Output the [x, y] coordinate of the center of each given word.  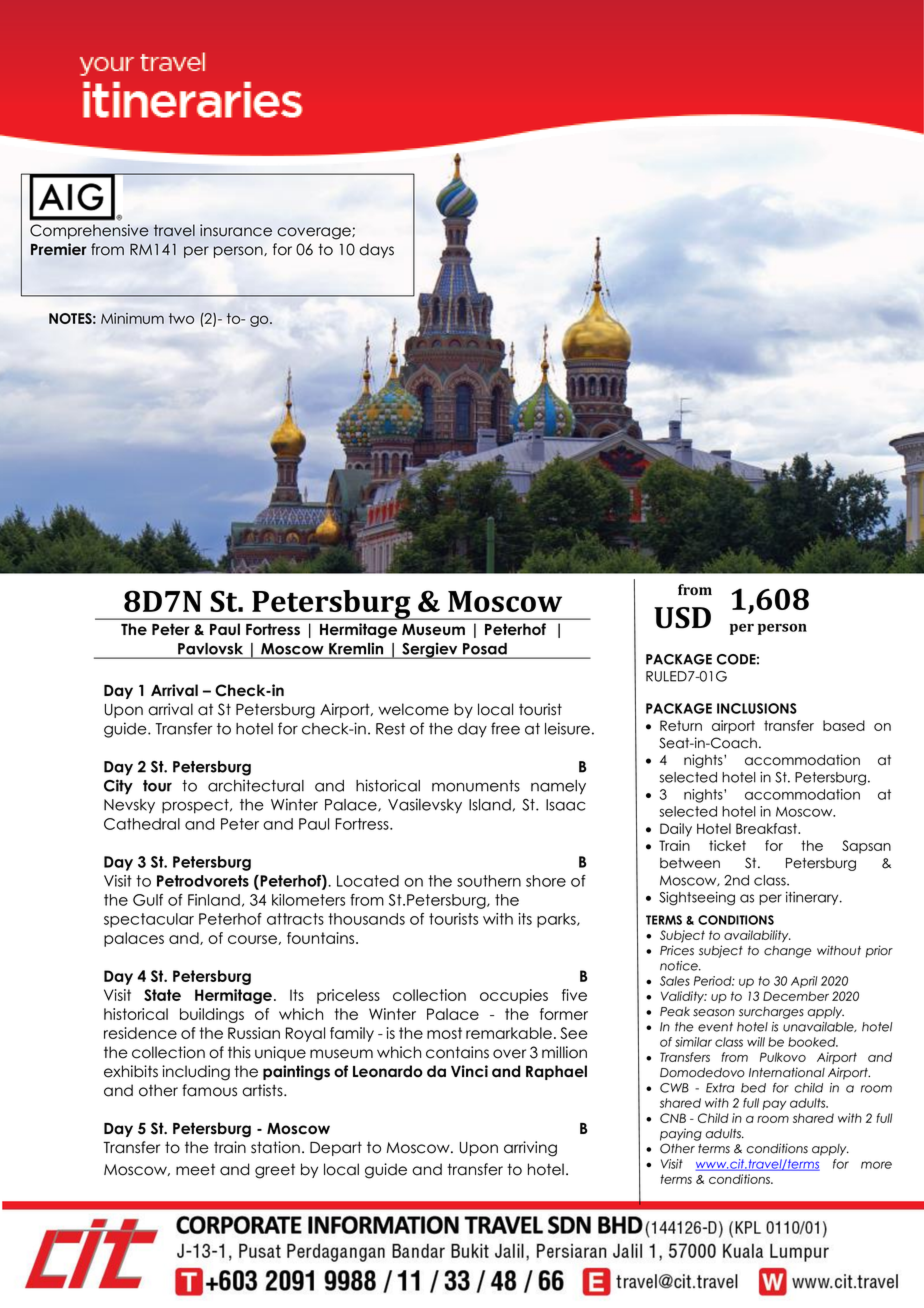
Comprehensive [89, 231]
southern [489, 881]
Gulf [148, 900]
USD [682, 618]
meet [195, 1169]
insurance [236, 230]
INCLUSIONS [757, 708]
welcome [413, 709]
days [376, 250]
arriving [530, 1149]
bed [753, 1088]
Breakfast [767, 828]
